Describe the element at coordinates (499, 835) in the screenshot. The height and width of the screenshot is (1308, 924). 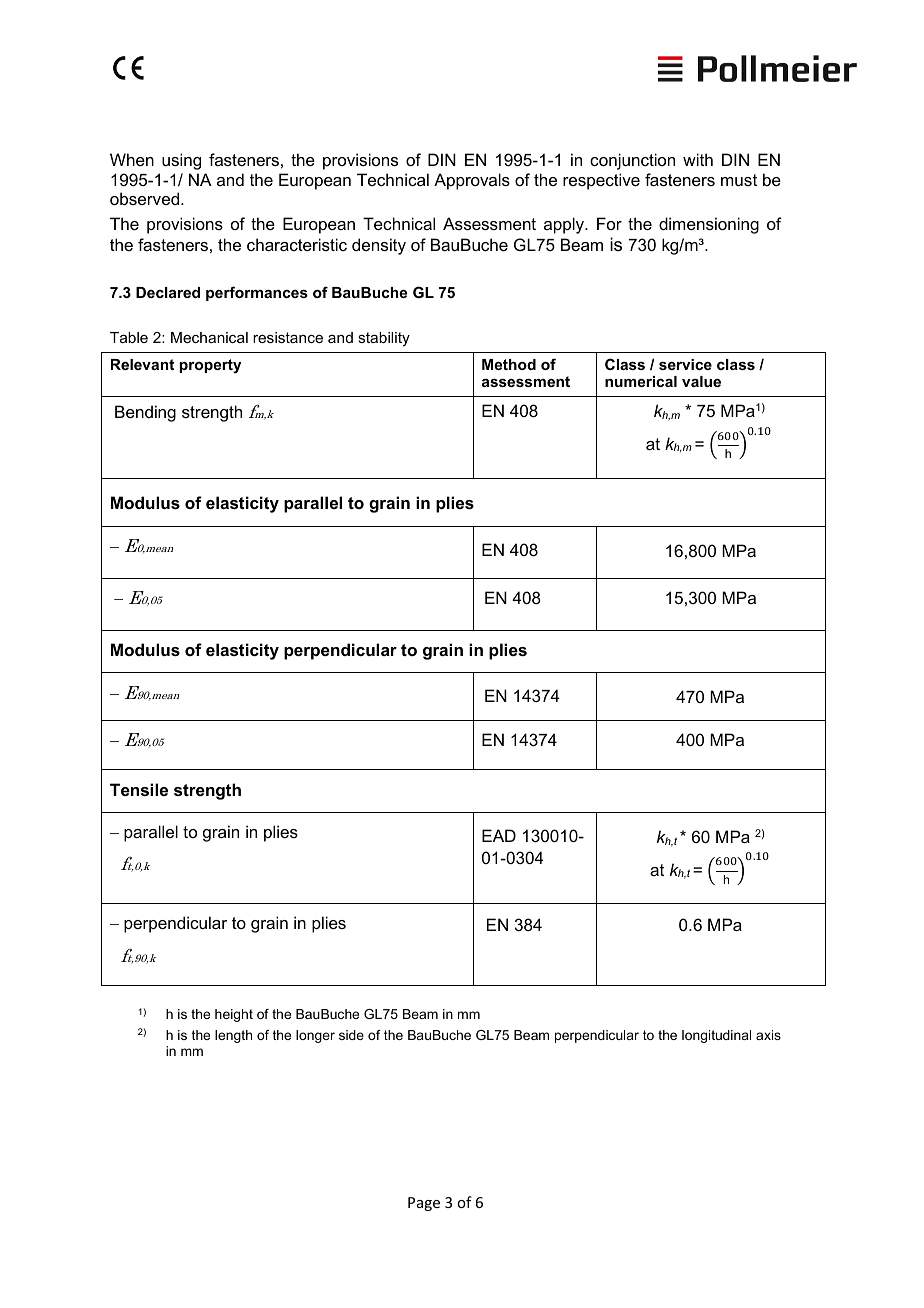
I see `EAD` at that location.
